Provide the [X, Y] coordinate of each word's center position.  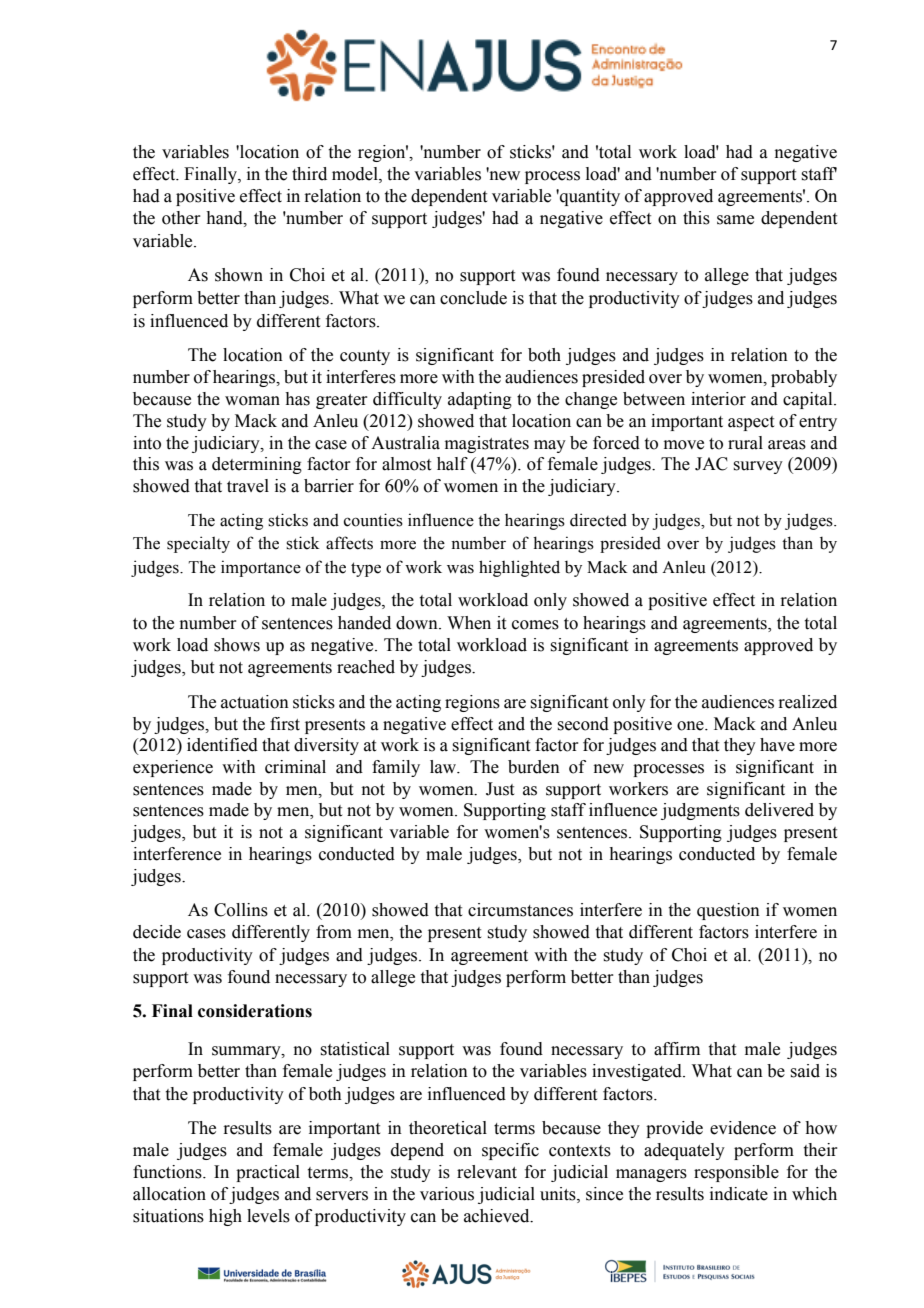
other [181, 218]
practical [268, 1173]
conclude [473, 298]
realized [807, 702]
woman [252, 401]
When [469, 623]
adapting [480, 400]
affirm [677, 1049]
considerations [255, 1011]
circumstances [520, 910]
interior [718, 399]
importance [261, 568]
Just [500, 789]
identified [222, 745]
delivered [779, 810]
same [735, 220]
